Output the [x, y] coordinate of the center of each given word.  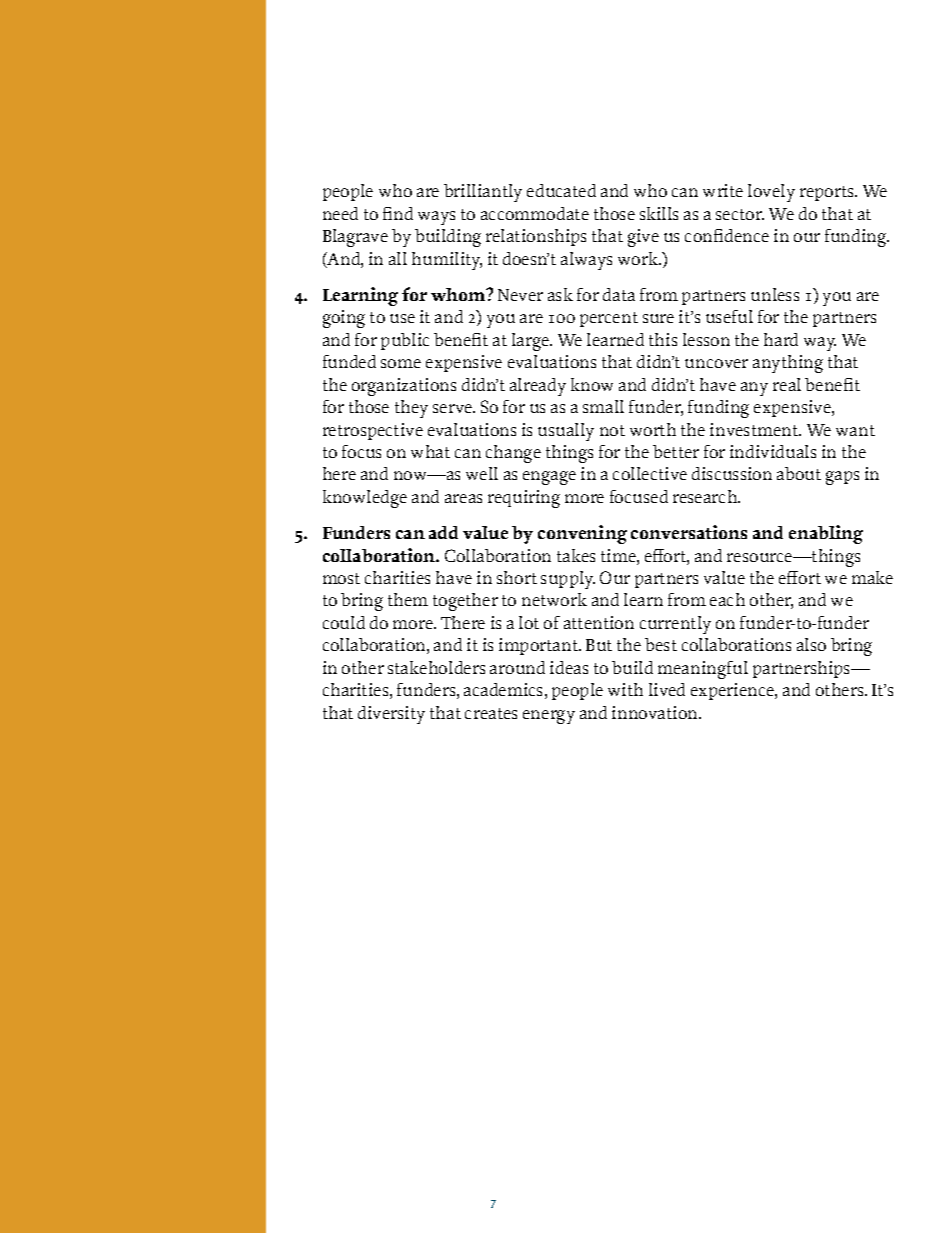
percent [609, 319]
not [612, 430]
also [811, 644]
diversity [391, 715]
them [408, 599]
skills [659, 213]
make [872, 577]
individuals [773, 451]
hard [781, 339]
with [625, 689]
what [430, 451]
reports [828, 193]
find [398, 213]
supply [568, 580]
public [405, 341]
